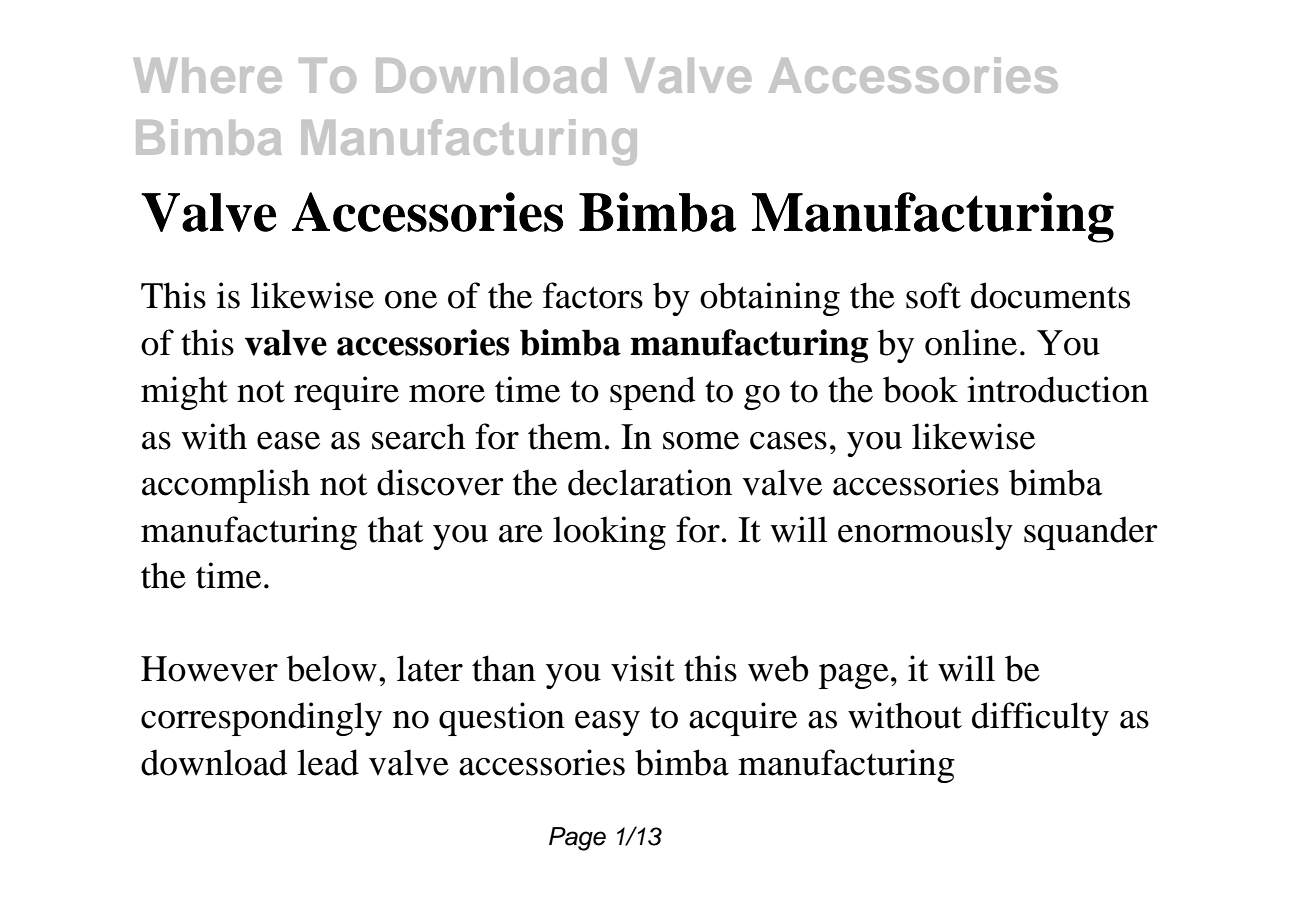 This screenshot has width=1303, height=924. What do you see at coordinates (593, 295) in the screenshot?
I see `factors` at bounding box center [593, 295].
